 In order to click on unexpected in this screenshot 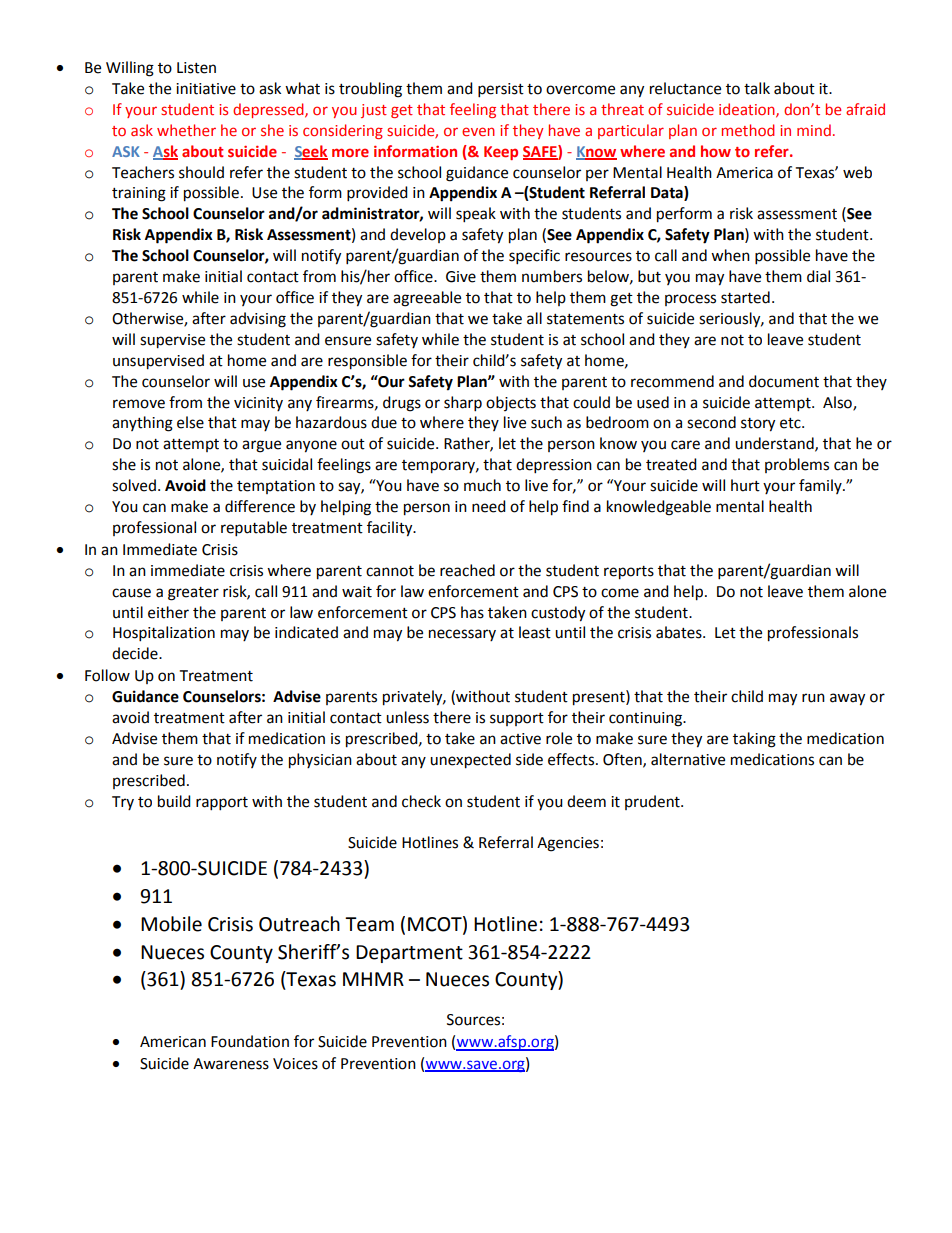, I will do `click(470, 761)`.
